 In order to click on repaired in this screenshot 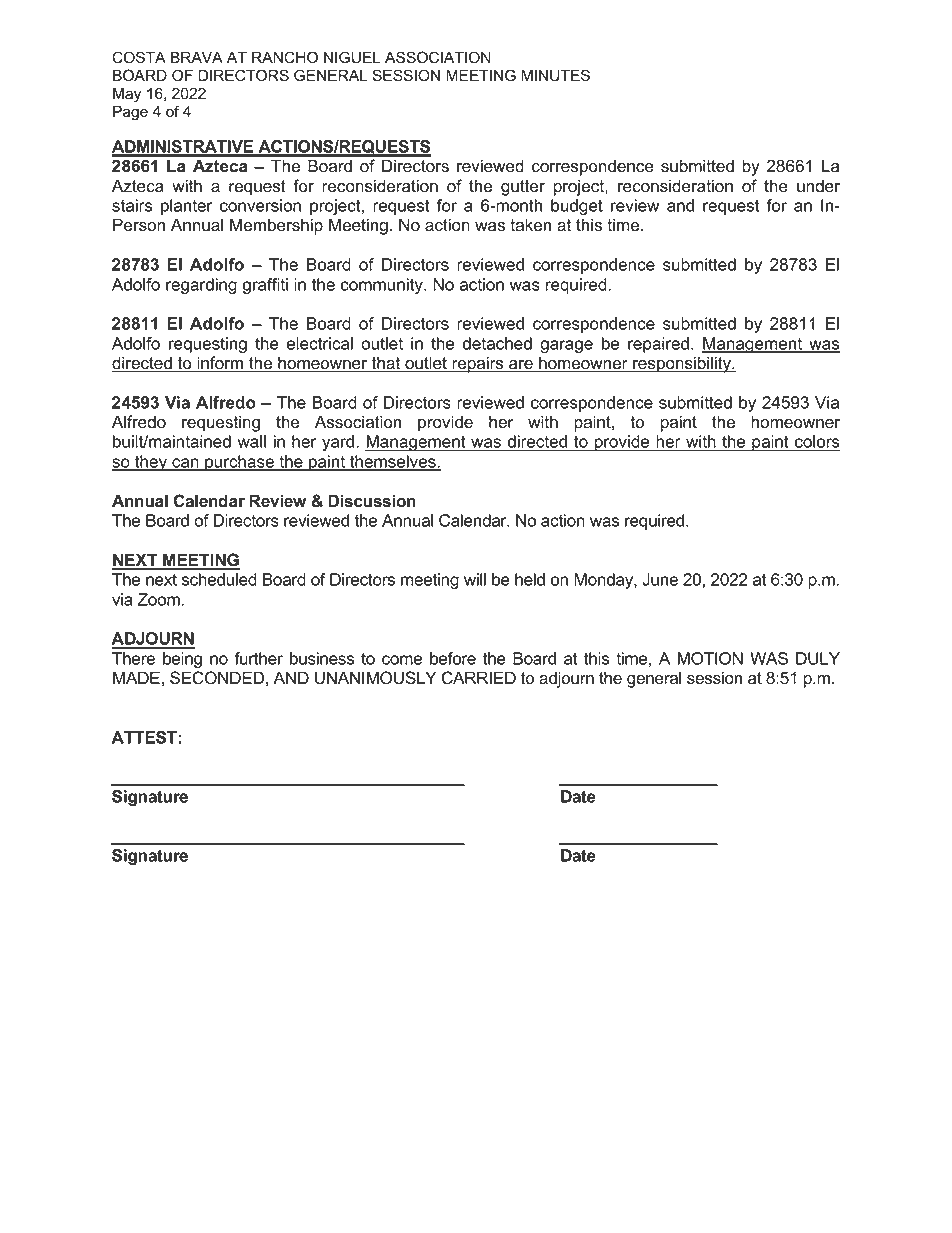, I will do `click(658, 345)`.
